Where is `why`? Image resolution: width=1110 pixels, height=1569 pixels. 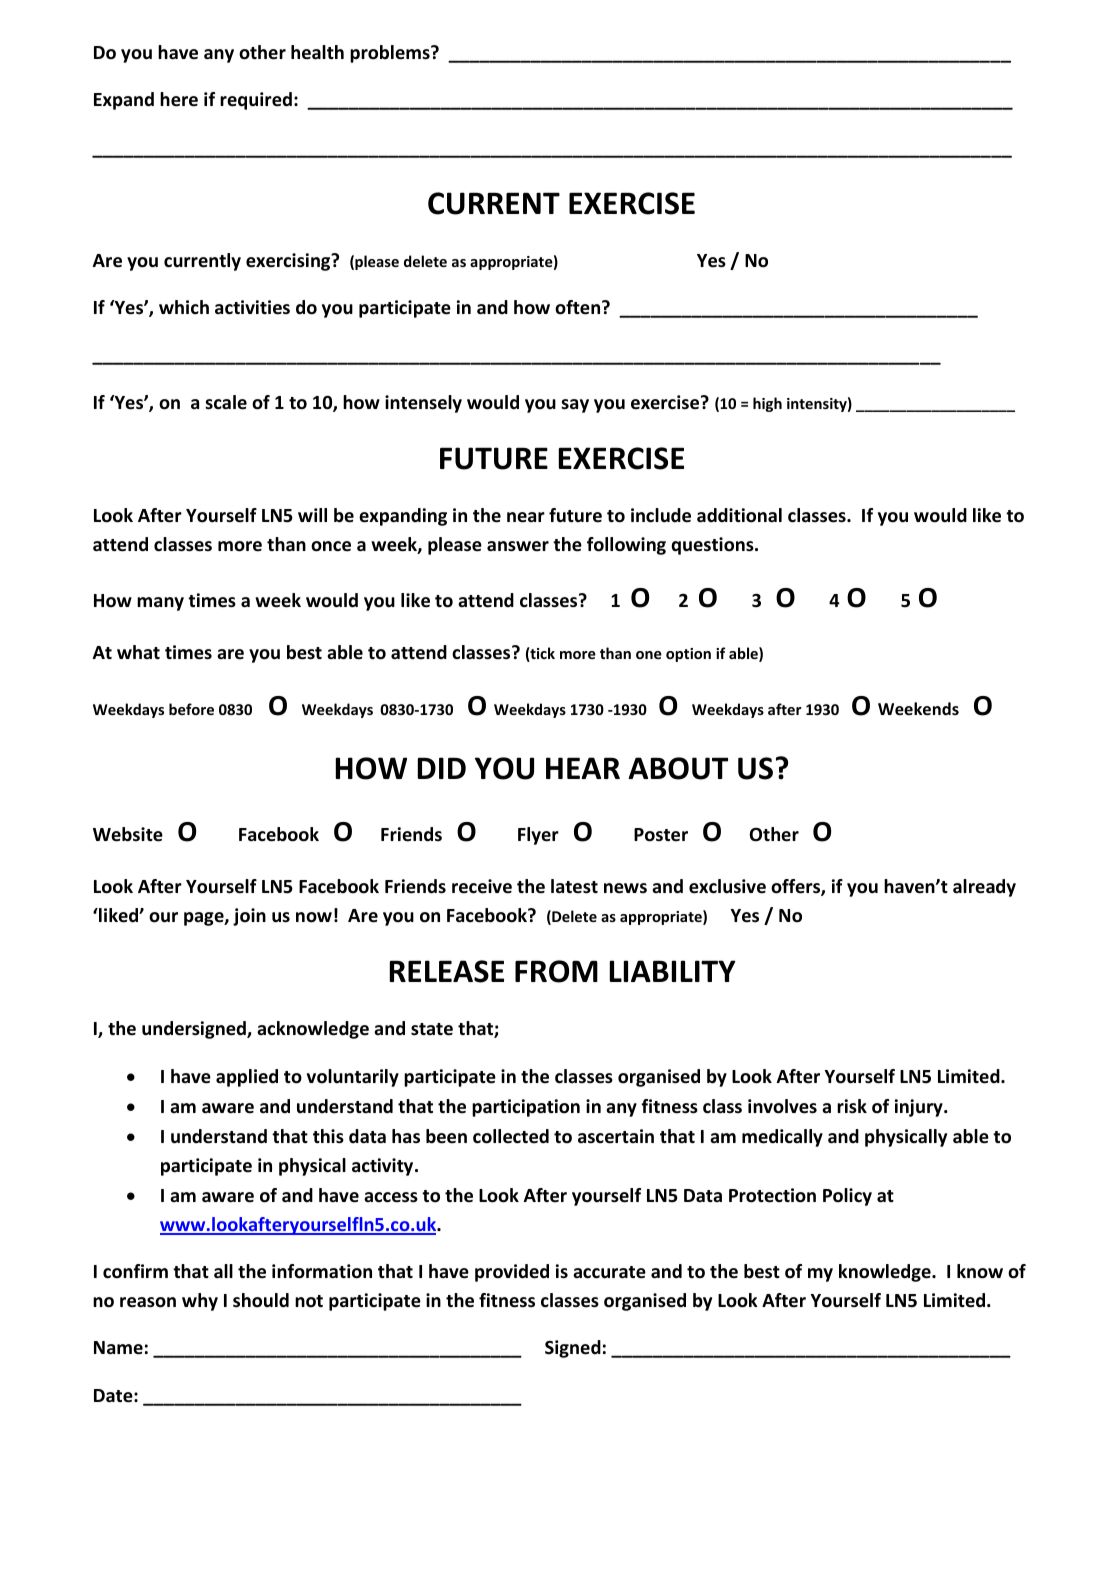 why is located at coordinates (200, 1302).
